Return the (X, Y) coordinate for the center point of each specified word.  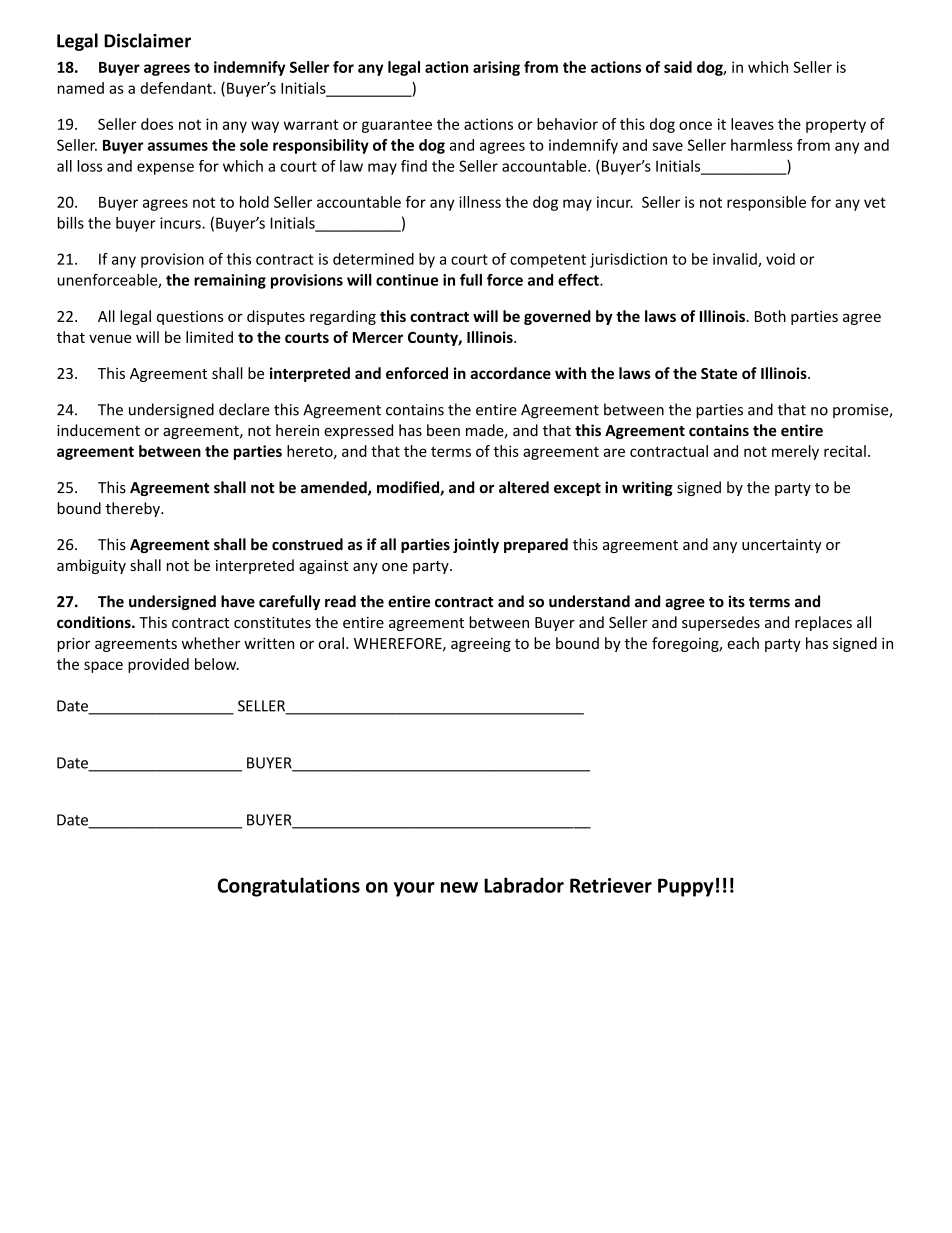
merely (795, 452)
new (459, 887)
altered (524, 487)
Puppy (686, 887)
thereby (134, 509)
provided (158, 665)
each (743, 643)
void (780, 259)
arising (496, 68)
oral (331, 643)
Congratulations (288, 887)
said (678, 67)
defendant (177, 88)
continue (407, 280)
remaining (230, 281)
